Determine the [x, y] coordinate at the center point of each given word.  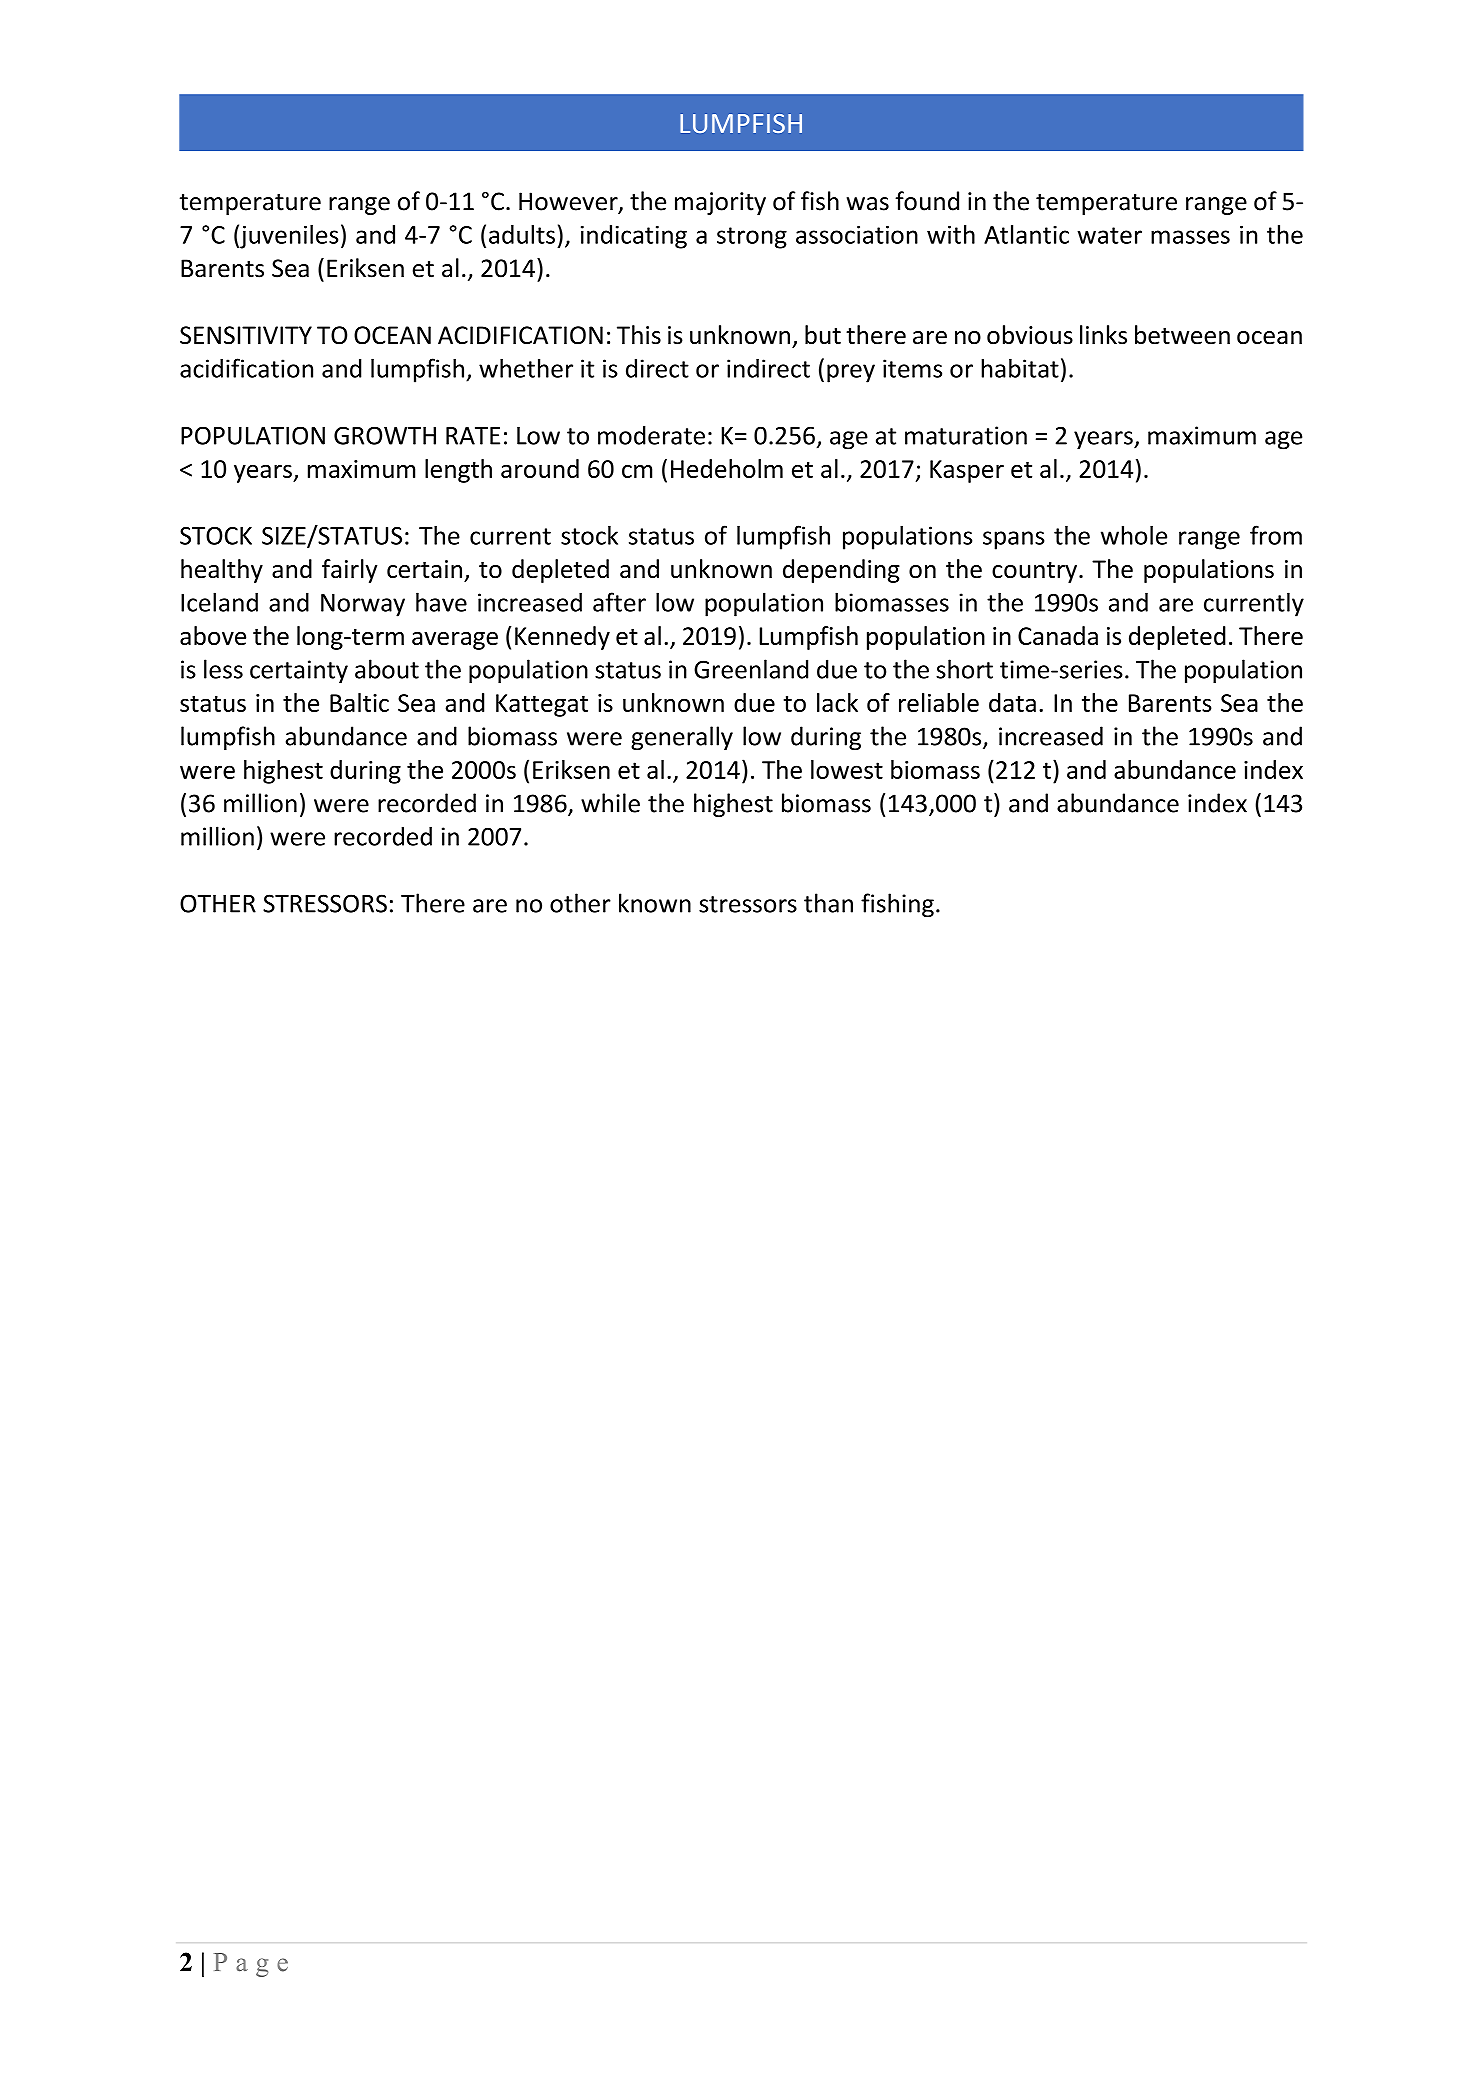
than [828, 903]
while [610, 803]
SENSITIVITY [246, 335]
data [1012, 702]
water [1109, 235]
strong [752, 238]
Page [251, 1965]
